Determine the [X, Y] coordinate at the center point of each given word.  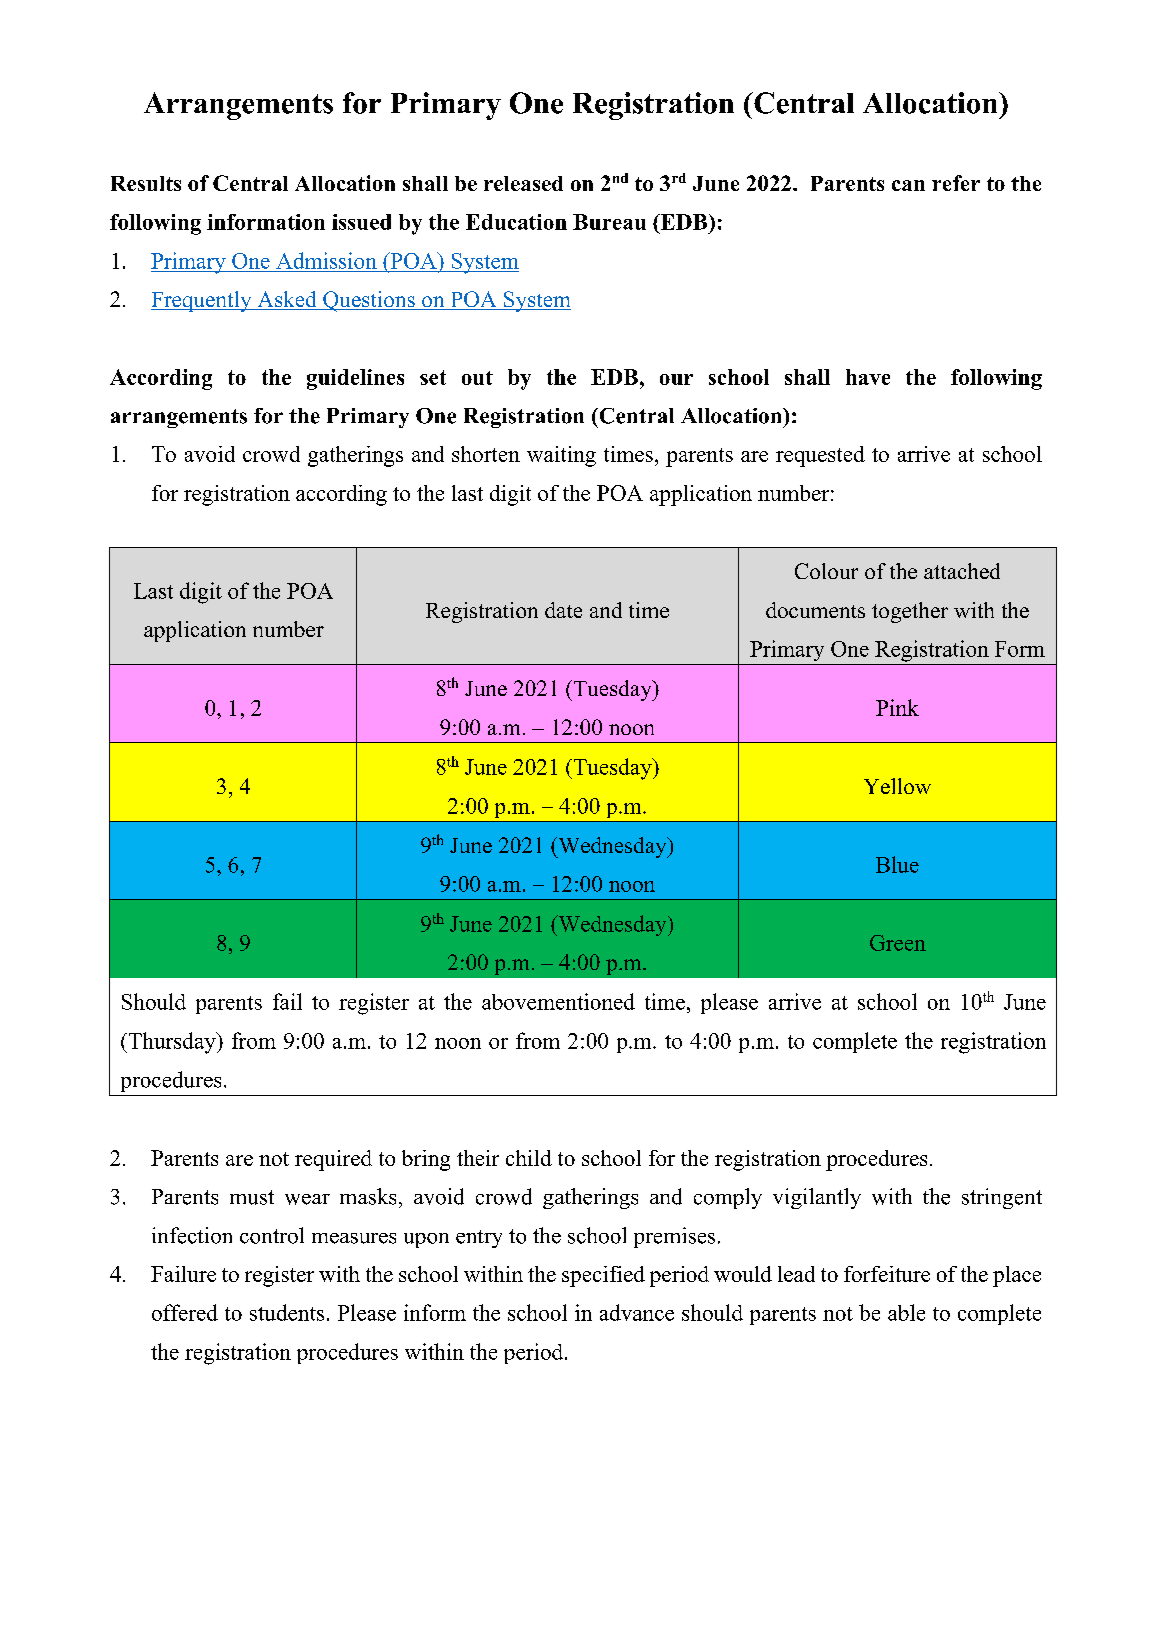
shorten [486, 454]
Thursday [172, 1043]
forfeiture [887, 1274]
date [563, 610]
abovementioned [558, 1001]
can [908, 185]
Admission [326, 260]
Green [898, 943]
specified [603, 1276]
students [287, 1312]
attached [962, 571]
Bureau [609, 222]
